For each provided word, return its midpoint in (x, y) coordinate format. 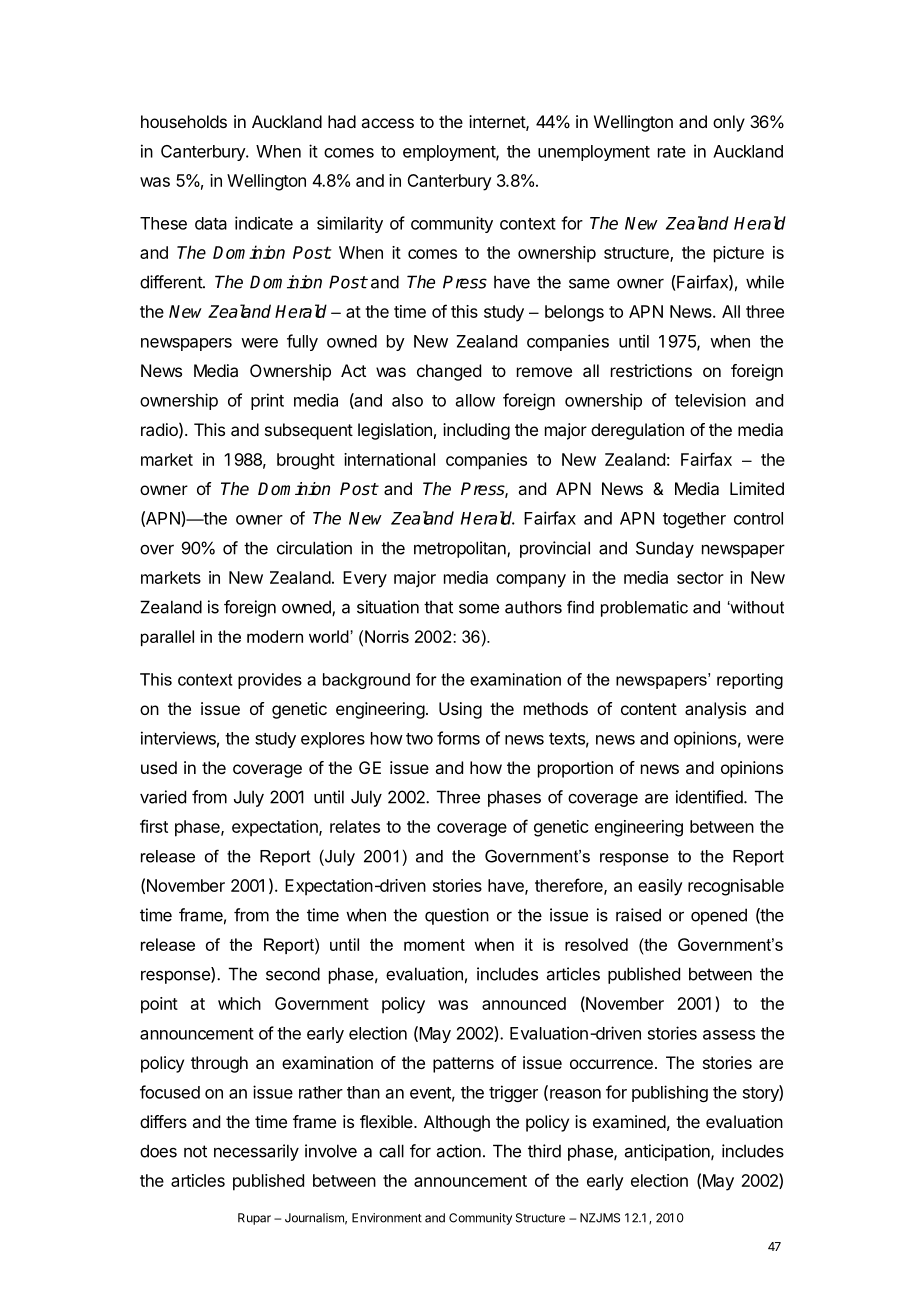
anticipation (668, 1152)
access (387, 123)
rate (672, 152)
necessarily (256, 1152)
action (459, 1151)
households (184, 121)
